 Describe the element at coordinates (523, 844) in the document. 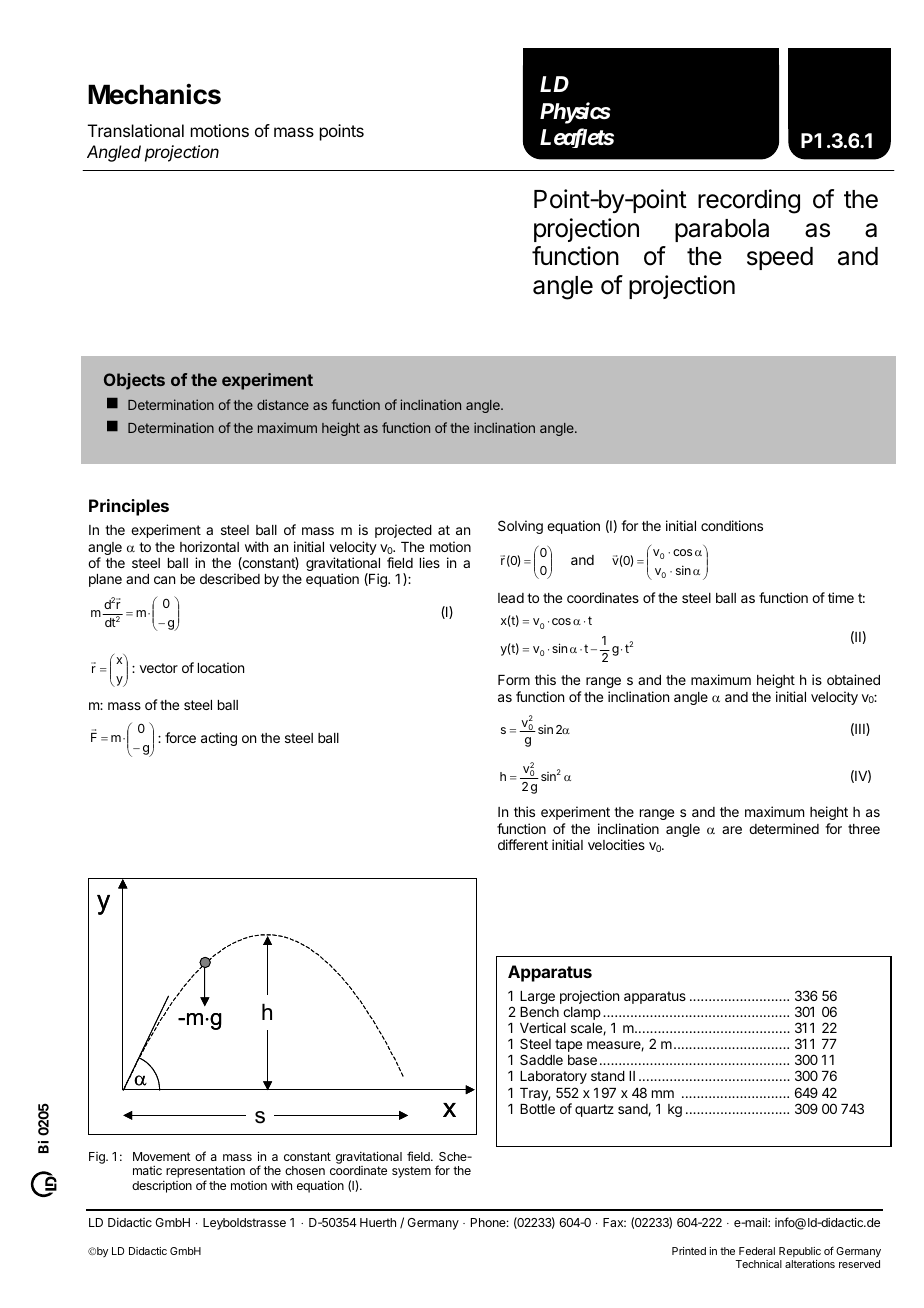

I see `different` at that location.
